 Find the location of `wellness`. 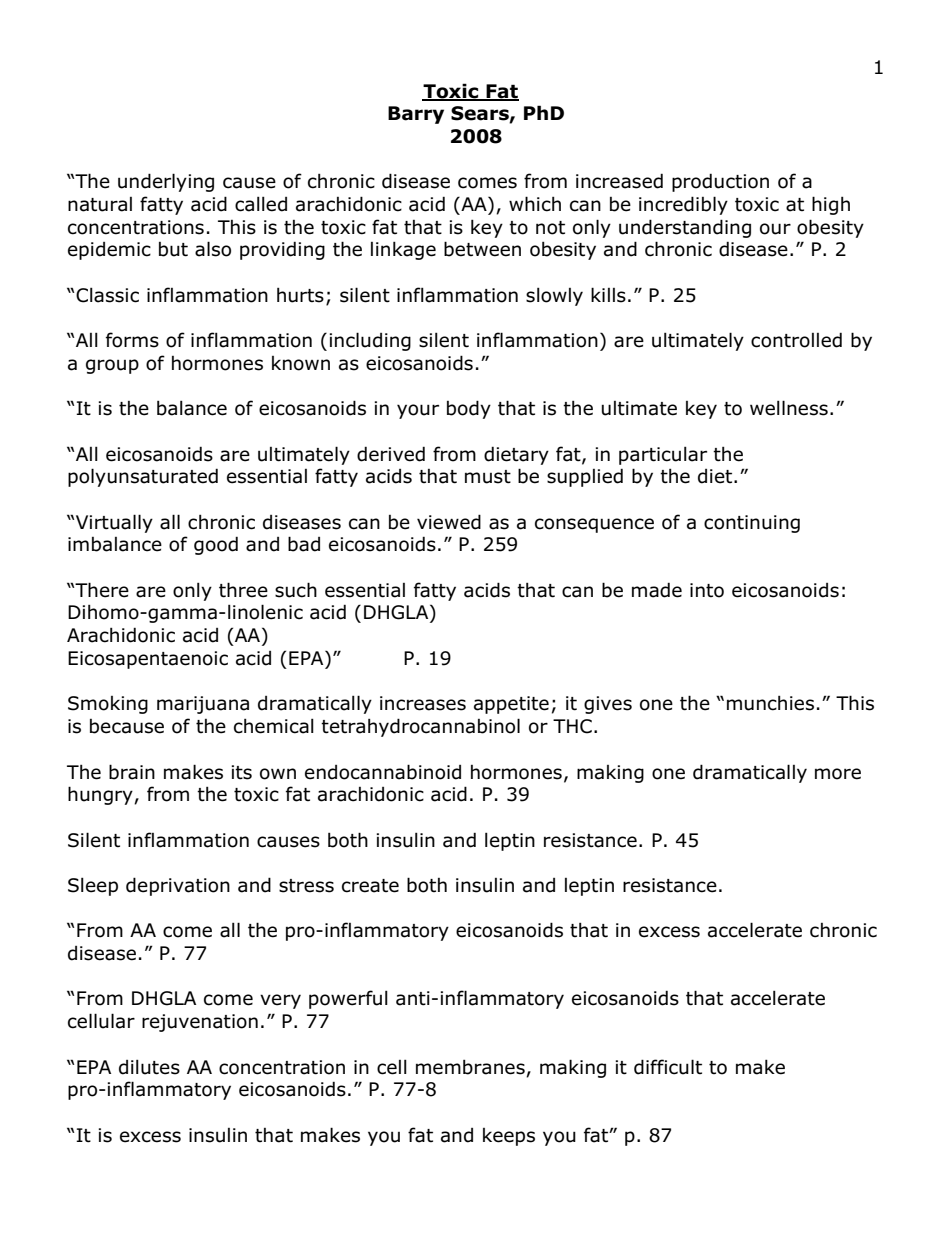

wellness is located at coordinates (789, 408).
